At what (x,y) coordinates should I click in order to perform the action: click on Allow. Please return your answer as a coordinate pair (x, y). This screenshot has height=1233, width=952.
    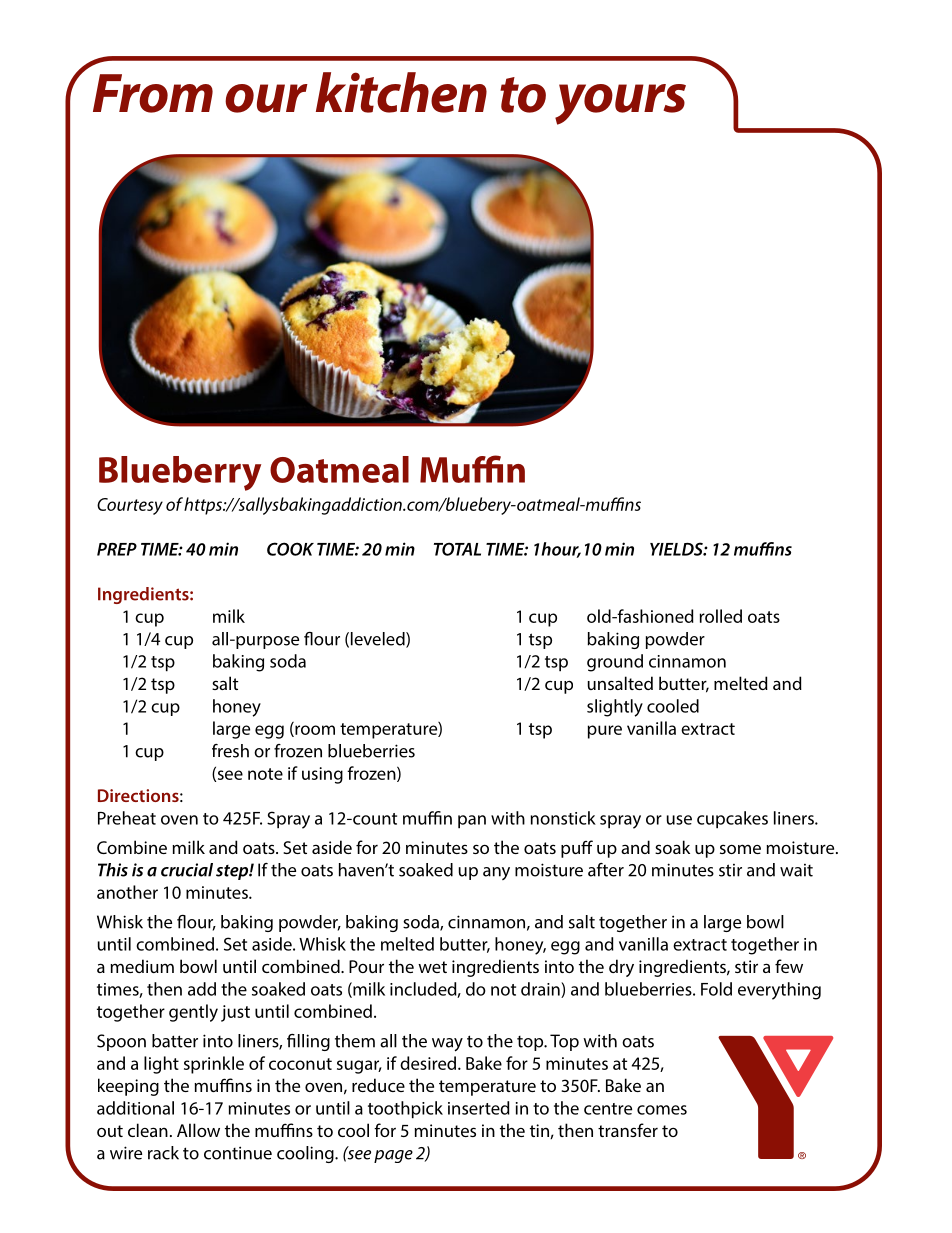
    Looking at the image, I should click on (198, 1130).
